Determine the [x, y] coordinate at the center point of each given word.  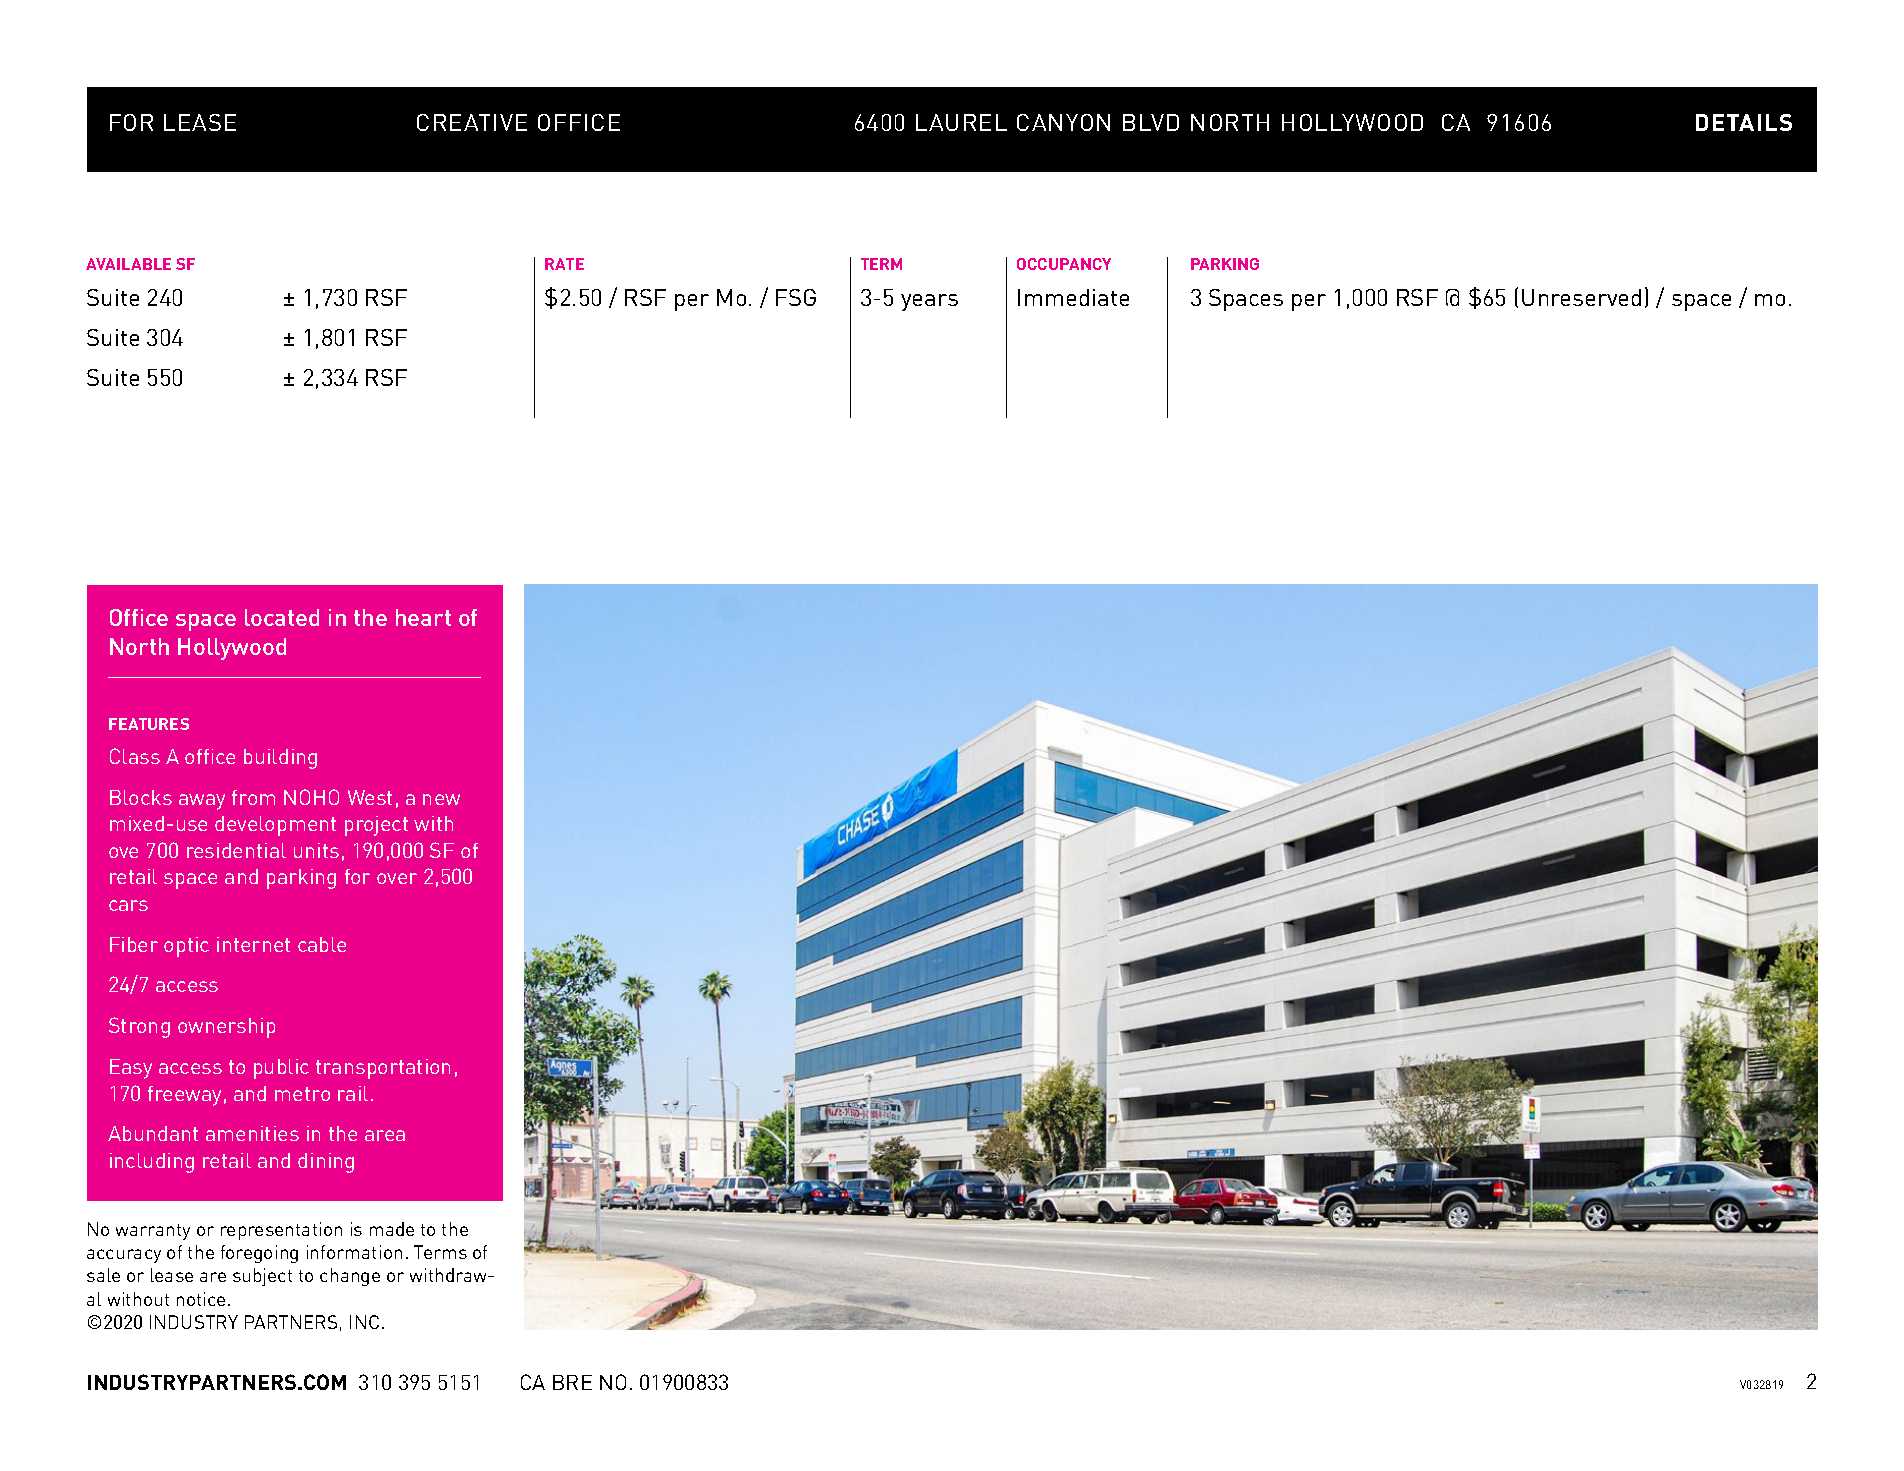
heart [423, 617]
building [280, 759]
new [441, 799]
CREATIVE [472, 122]
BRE [572, 1382]
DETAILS [1744, 122]
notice [201, 1299]
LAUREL [961, 122]
